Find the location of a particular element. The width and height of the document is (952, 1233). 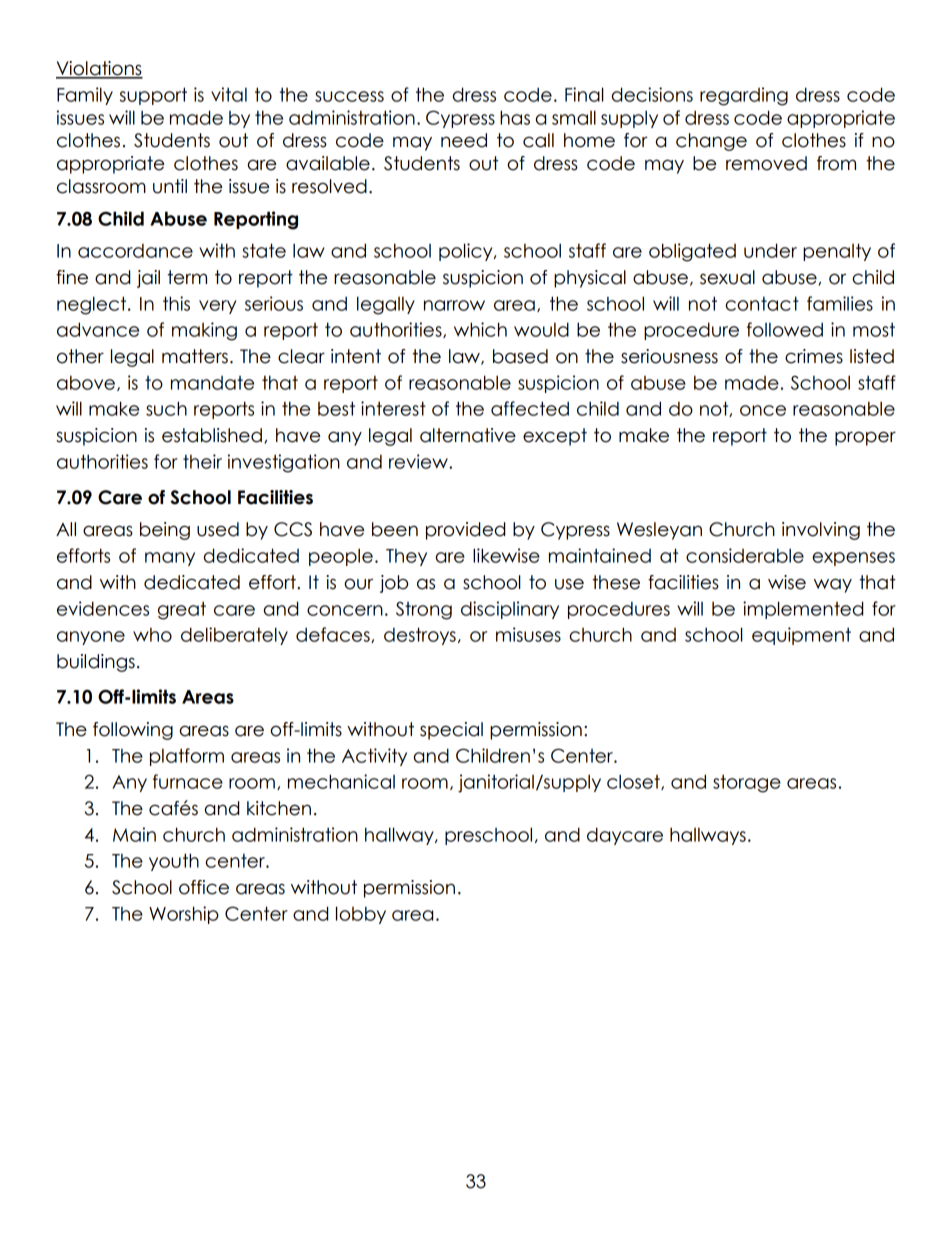

has is located at coordinates (515, 117).
